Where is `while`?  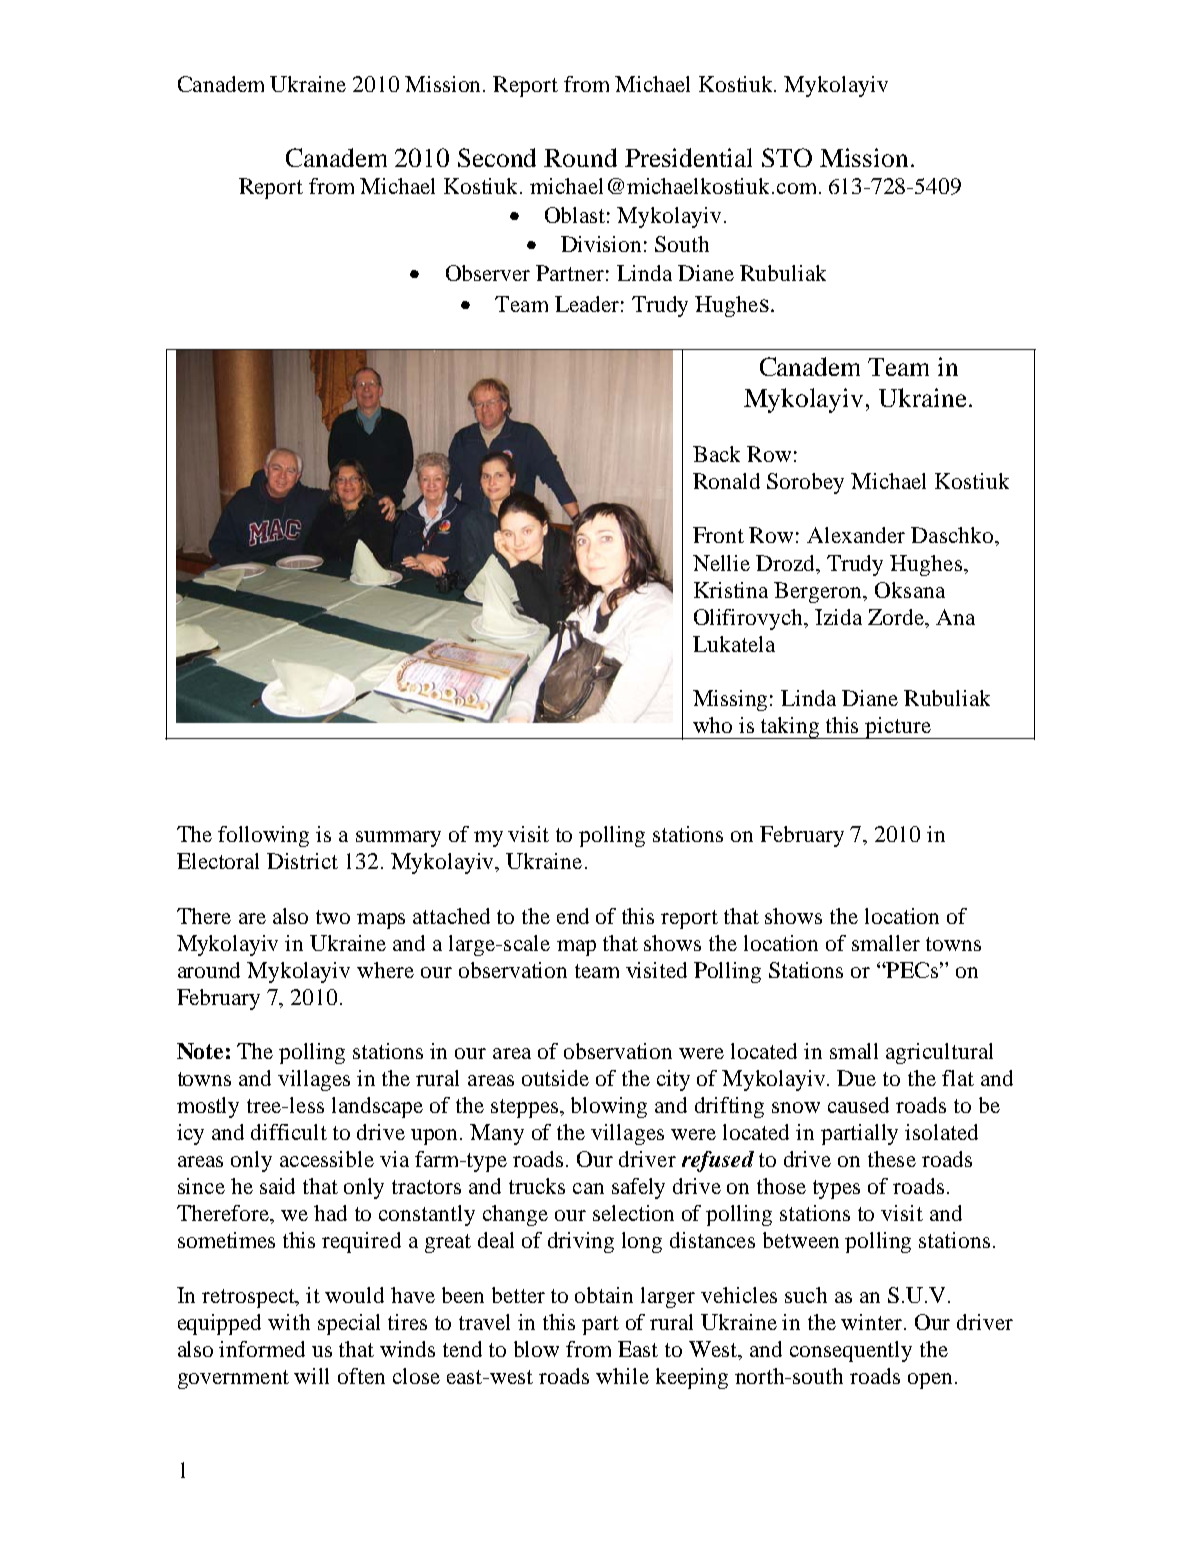 while is located at coordinates (622, 1376).
